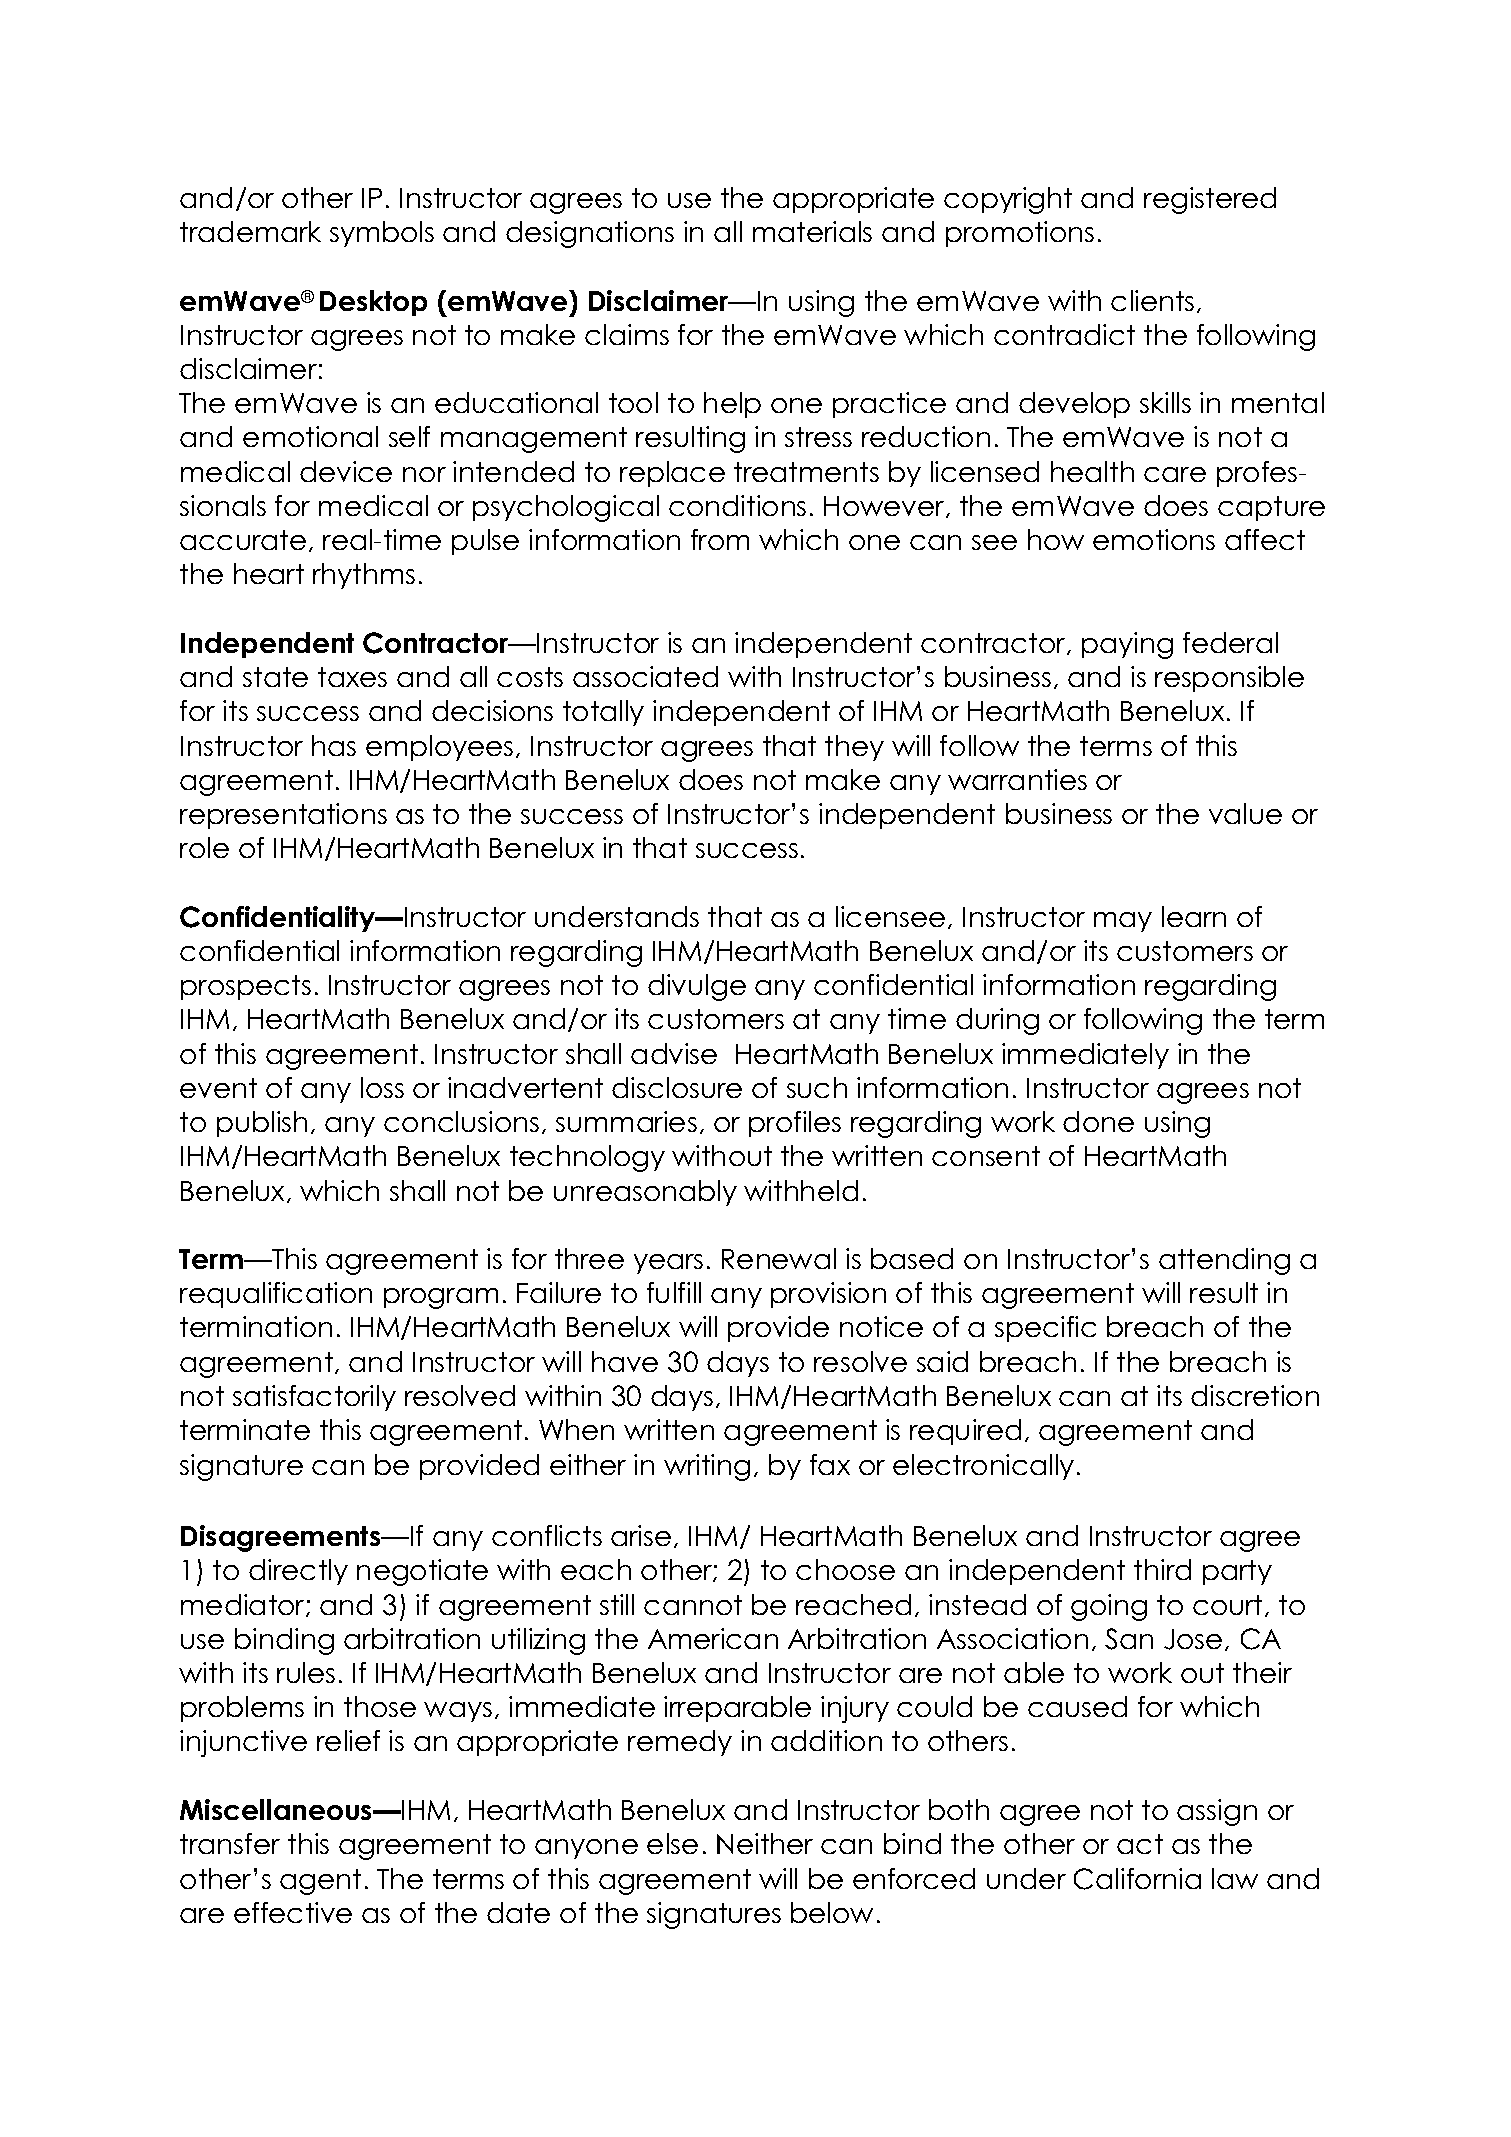 The width and height of the screenshot is (1511, 2137). What do you see at coordinates (1162, 1569) in the screenshot?
I see `third` at bounding box center [1162, 1569].
